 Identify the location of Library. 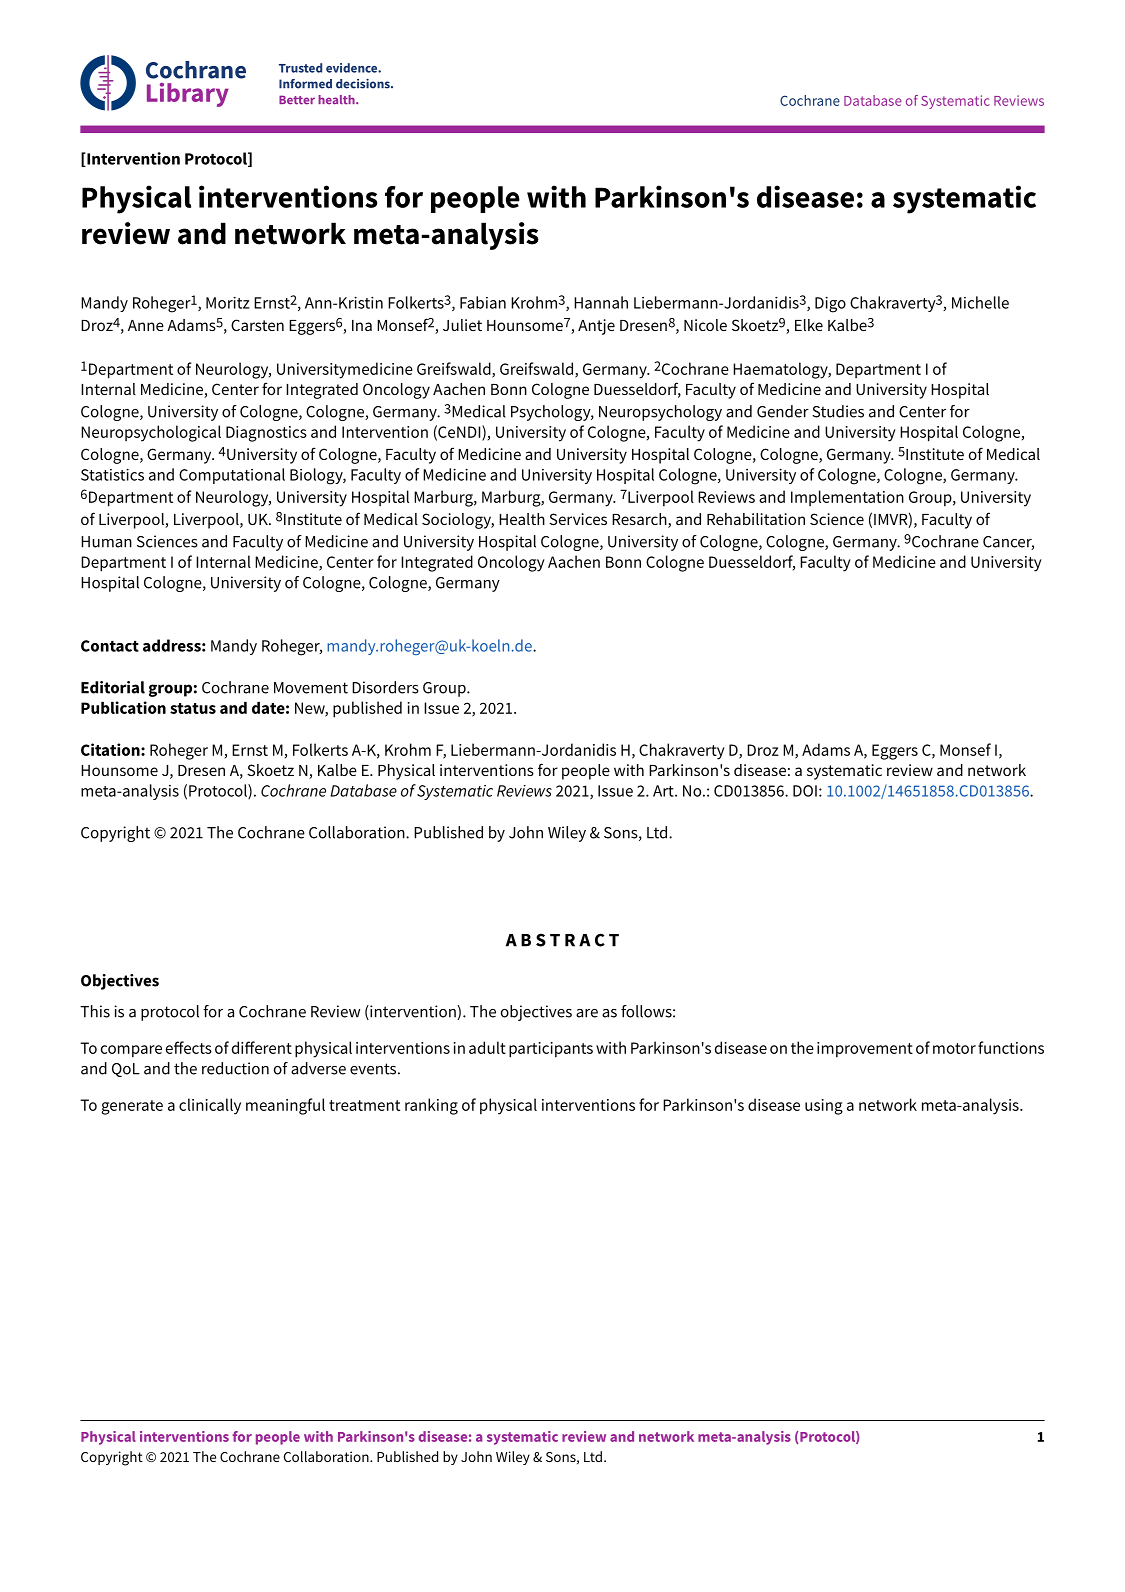
(188, 95).
